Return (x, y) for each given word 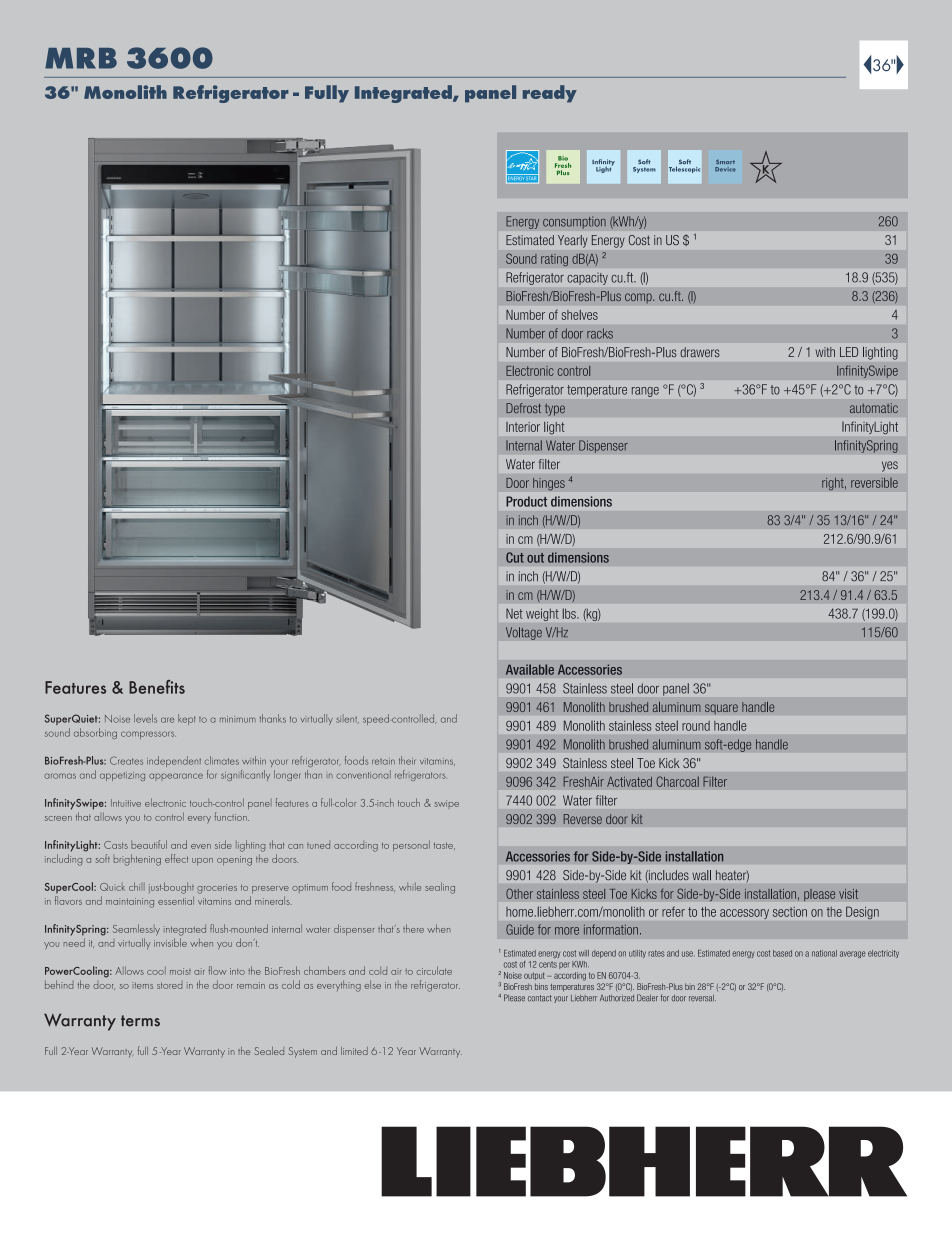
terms (140, 1021)
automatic (874, 408)
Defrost (523, 408)
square (721, 709)
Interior (523, 427)
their (407, 760)
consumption (574, 222)
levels (145, 718)
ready (550, 94)
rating (554, 260)
